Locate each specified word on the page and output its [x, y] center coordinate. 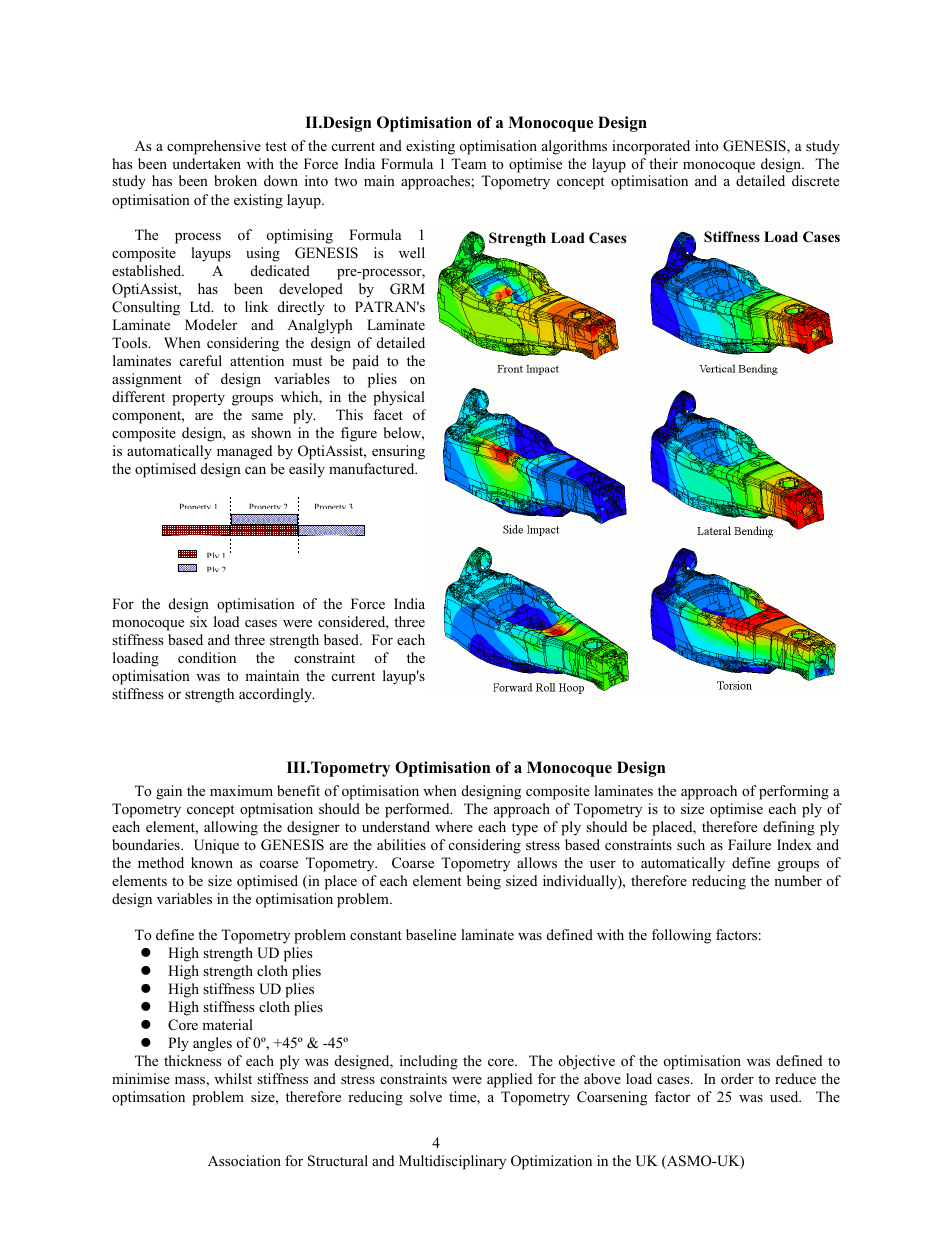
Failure [749, 844]
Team [468, 163]
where [454, 826]
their [663, 163]
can [255, 470]
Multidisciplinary [452, 1162]
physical [399, 398]
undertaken [206, 163]
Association [244, 1161]
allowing [231, 828]
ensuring [398, 452]
